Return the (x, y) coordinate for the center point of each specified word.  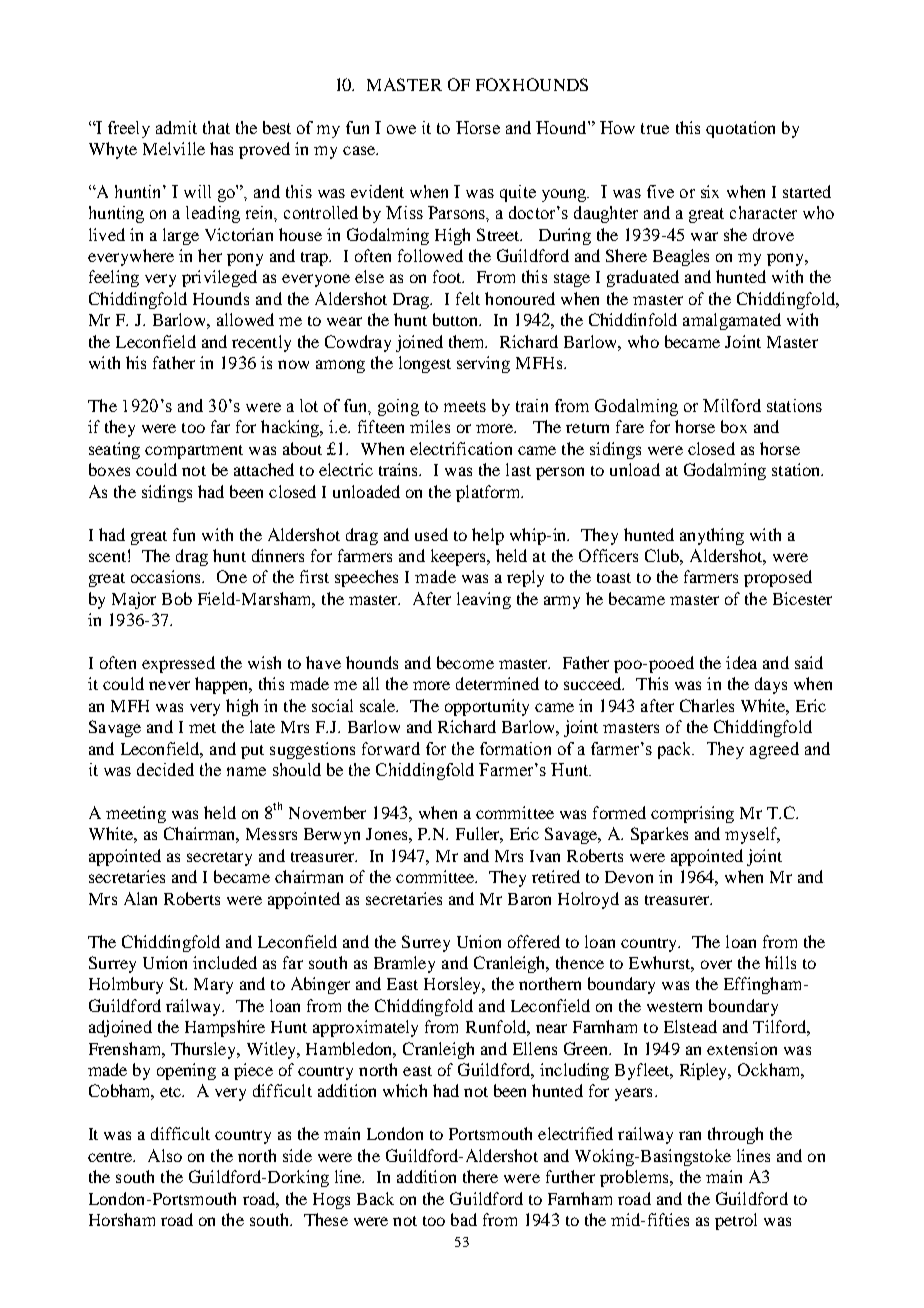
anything (712, 536)
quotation (740, 129)
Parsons (457, 212)
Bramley (404, 964)
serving (483, 364)
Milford (732, 405)
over (716, 964)
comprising (692, 814)
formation (515, 748)
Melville (174, 148)
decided (165, 769)
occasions (167, 576)
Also (165, 1155)
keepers (459, 557)
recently (261, 343)
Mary (213, 986)
